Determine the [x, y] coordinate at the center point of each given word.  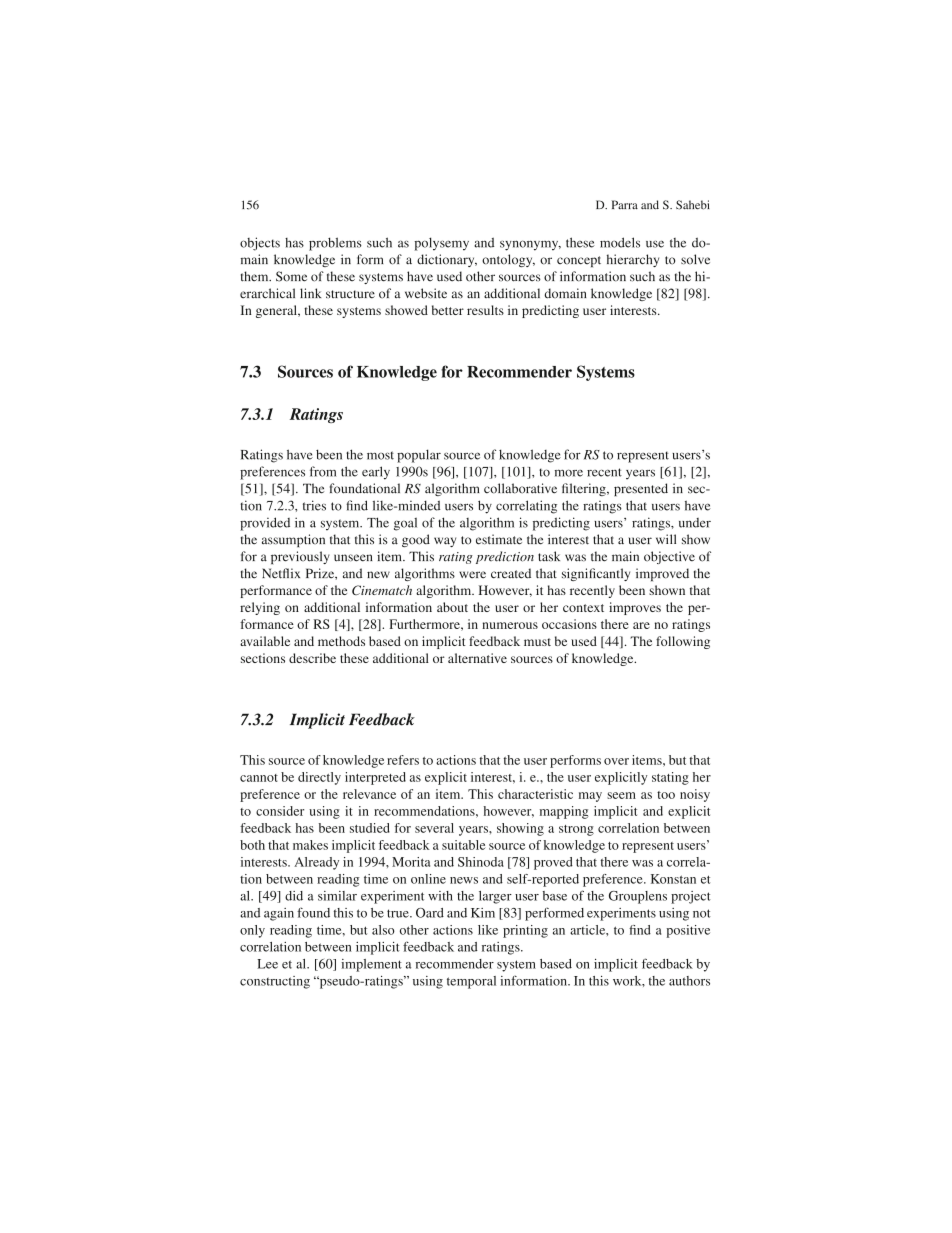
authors [689, 981]
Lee [267, 964]
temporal [471, 982]
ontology [508, 260]
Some [291, 276]
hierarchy [633, 260]
